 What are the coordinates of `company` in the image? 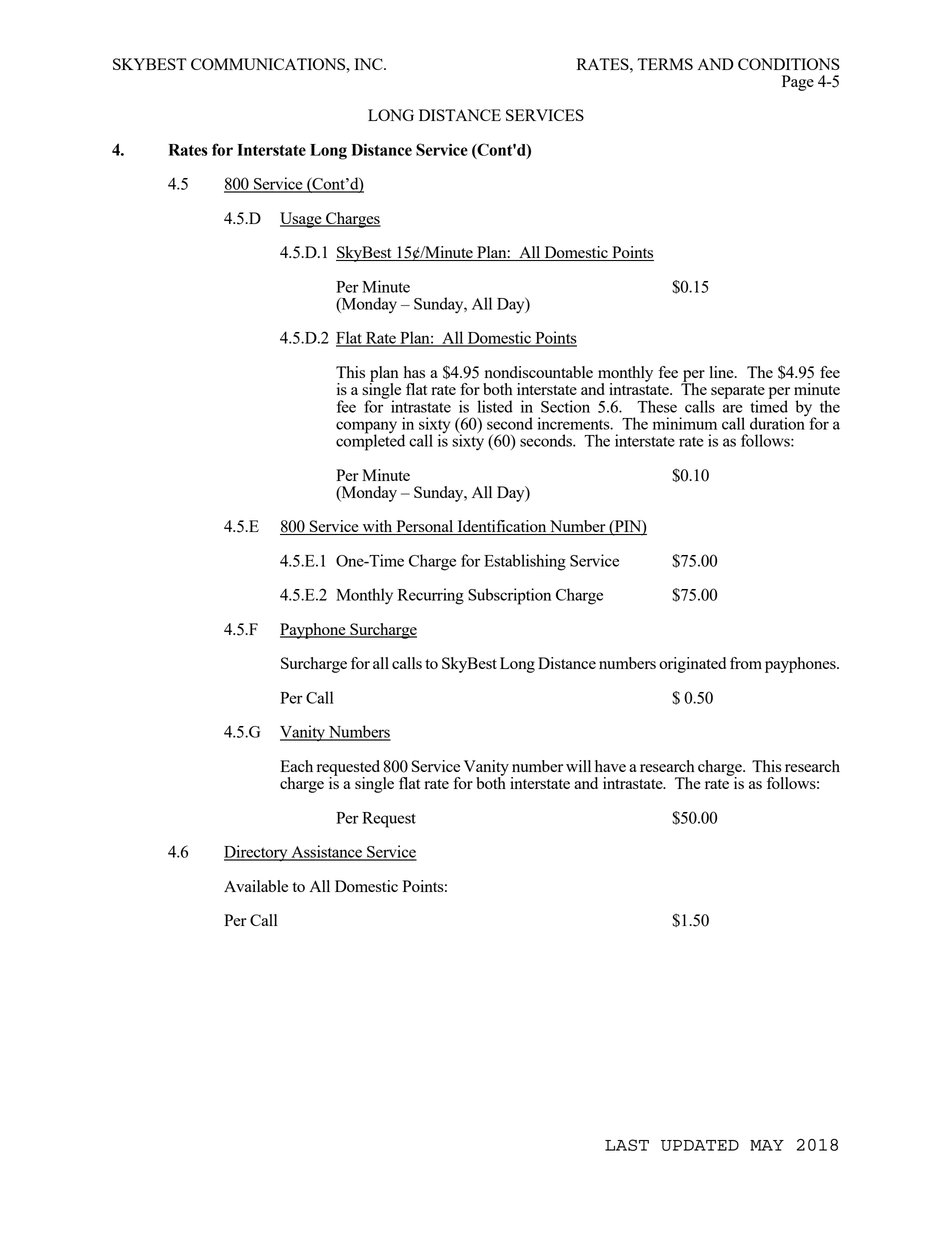 It's located at (366, 428).
